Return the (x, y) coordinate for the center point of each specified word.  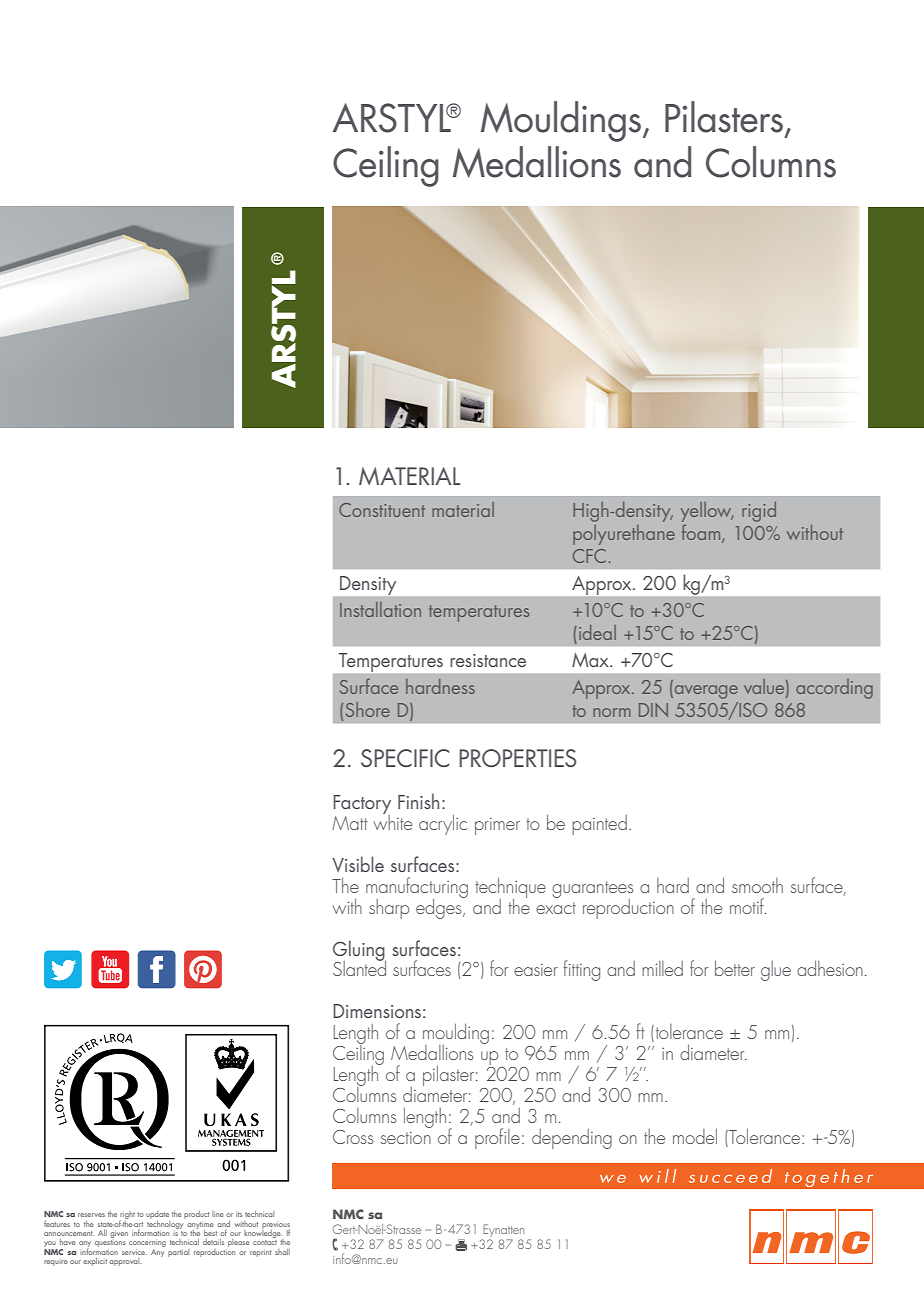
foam (702, 533)
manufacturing (417, 888)
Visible (358, 864)
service (134, 1253)
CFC (589, 556)
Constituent (382, 510)
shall (282, 1252)
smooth (757, 885)
